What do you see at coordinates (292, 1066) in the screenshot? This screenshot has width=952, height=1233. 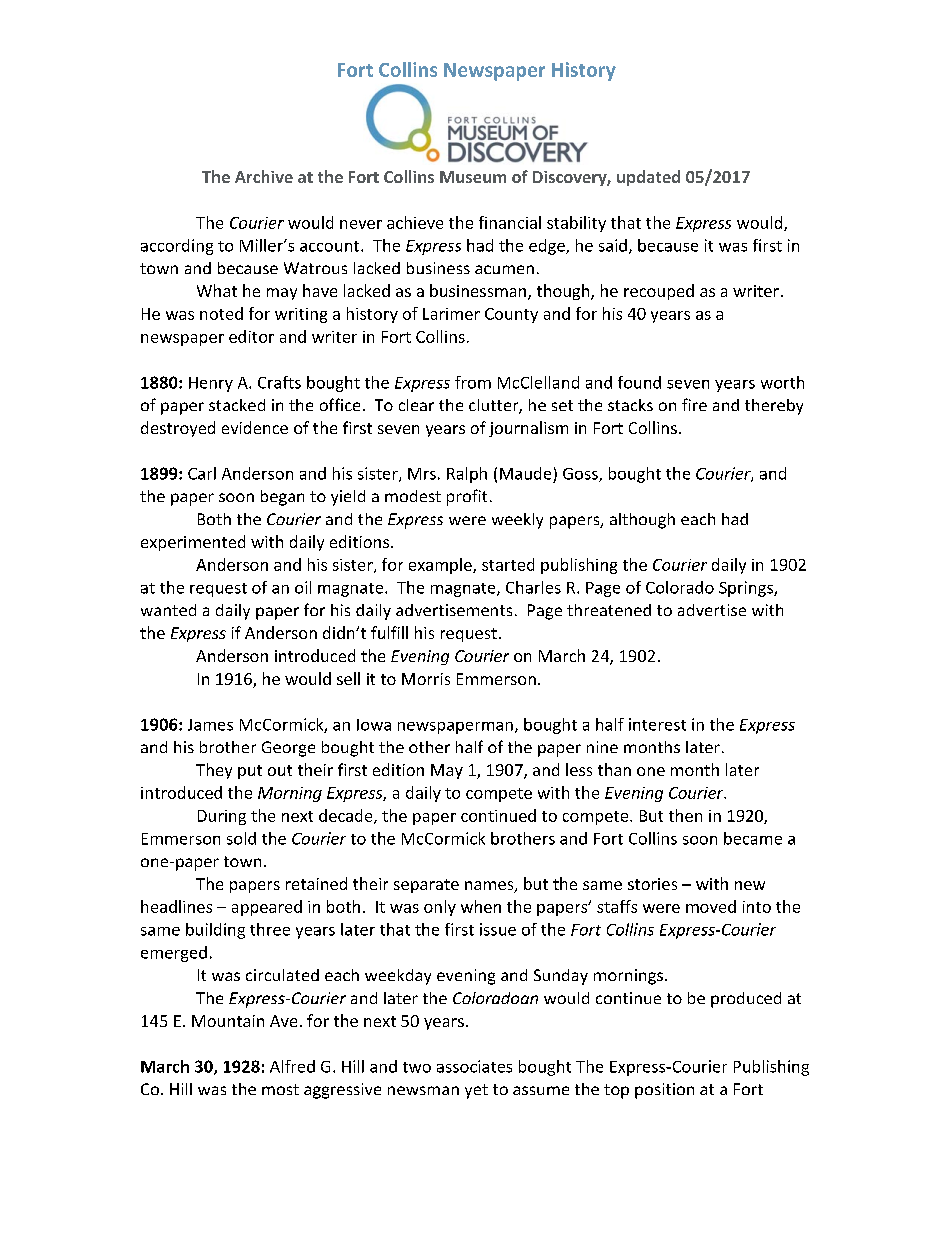 I see `Alfred` at bounding box center [292, 1066].
